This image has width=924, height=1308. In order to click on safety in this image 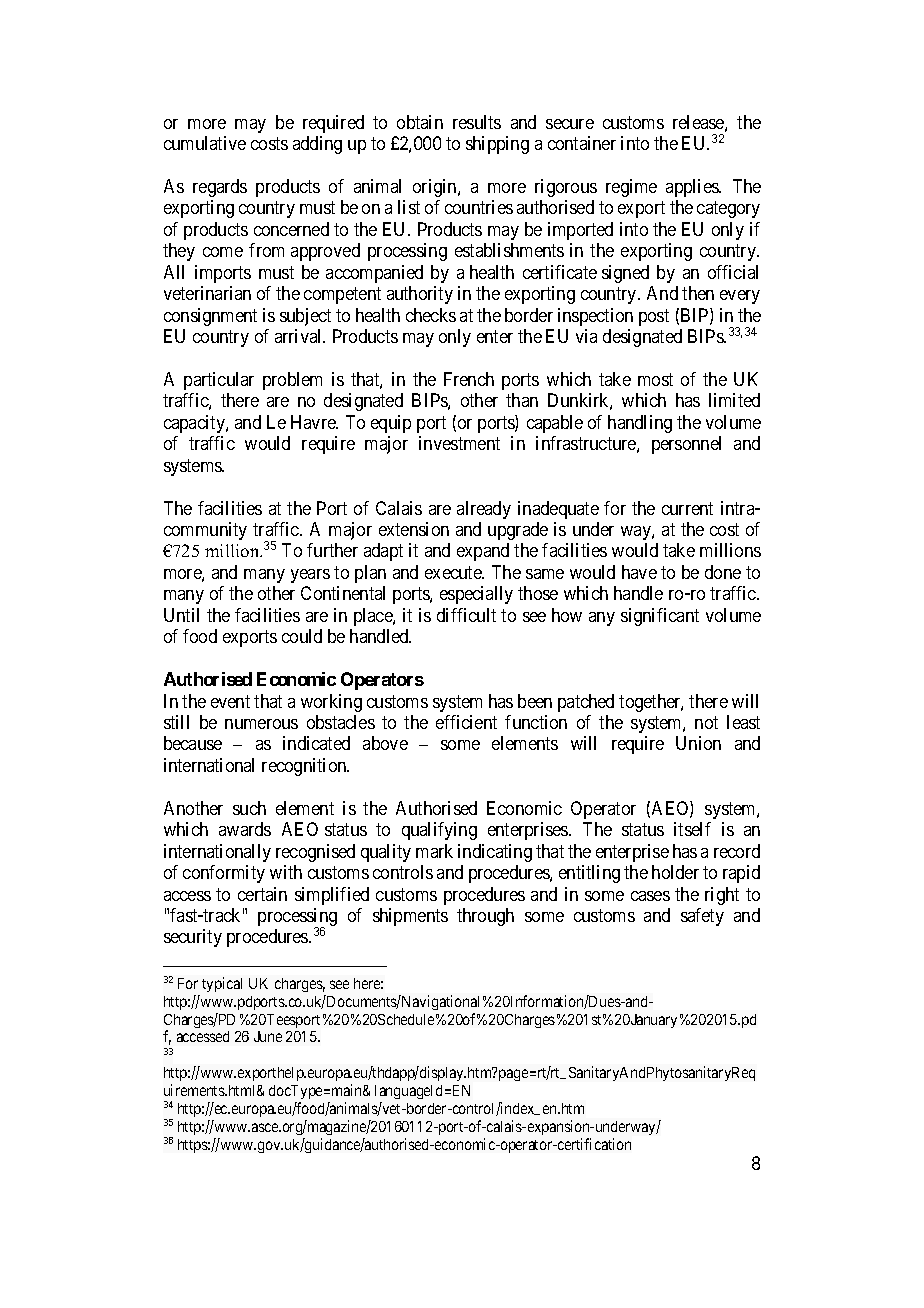, I will do `click(702, 917)`.
